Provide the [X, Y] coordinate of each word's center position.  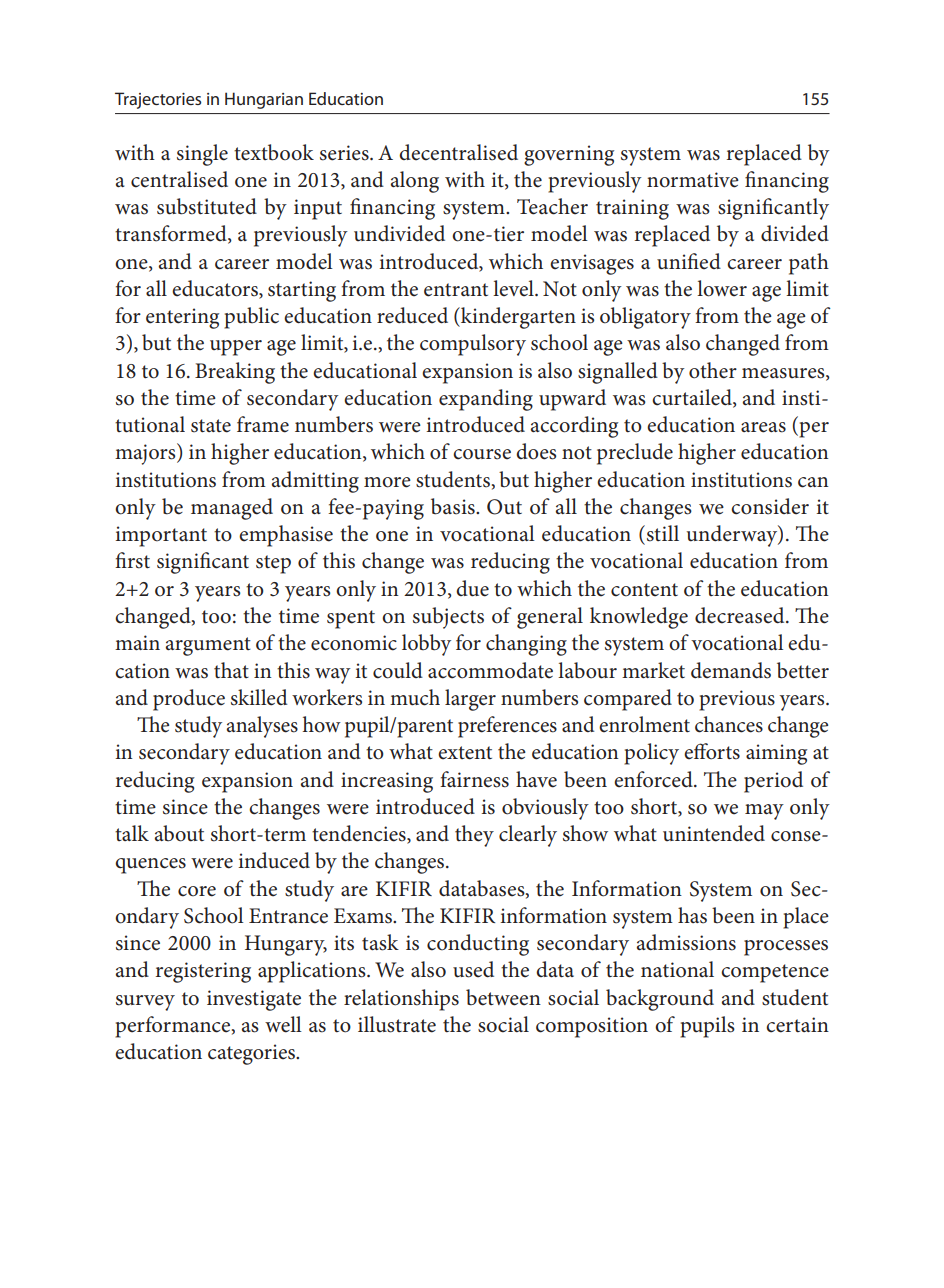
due [472, 588]
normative [693, 180]
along [415, 182]
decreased [741, 615]
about [179, 833]
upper [236, 348]
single [202, 155]
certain [797, 1025]
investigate [254, 1000]
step [273, 564]
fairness [474, 779]
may [764, 812]
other [713, 370]
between [503, 997]
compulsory [473, 345]
